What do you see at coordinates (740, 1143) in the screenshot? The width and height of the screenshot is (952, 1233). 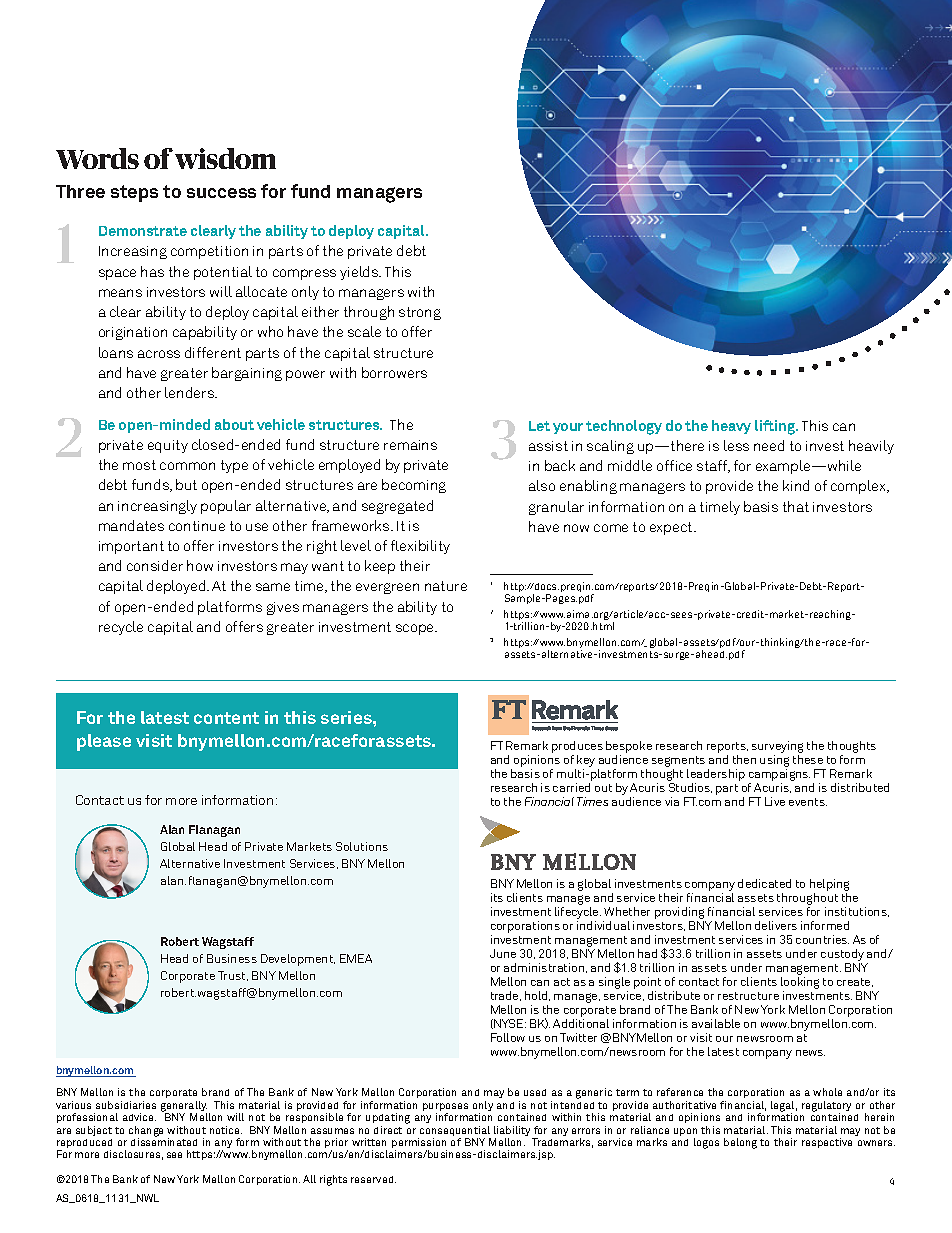 I see `belong` at bounding box center [740, 1143].
